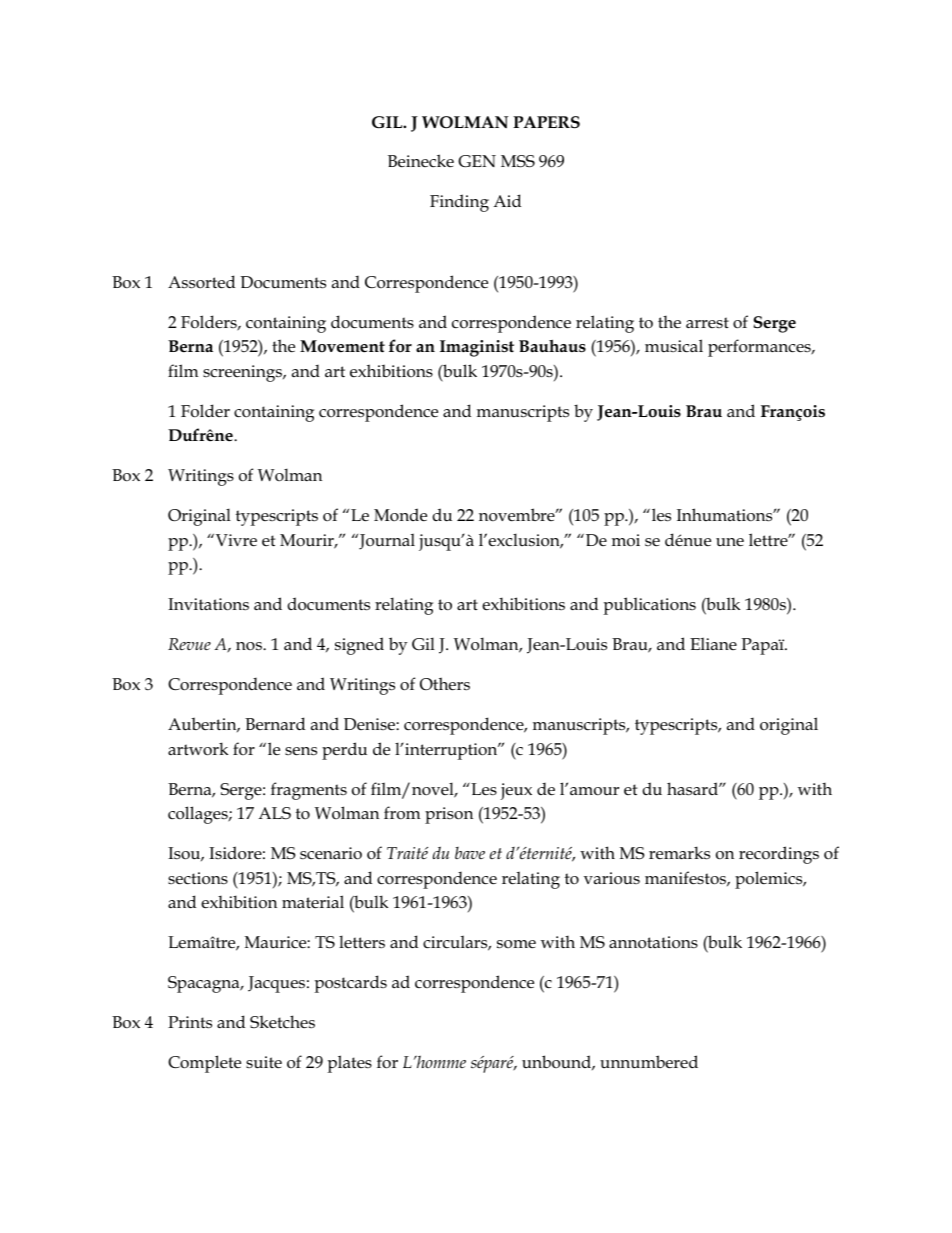 The image size is (952, 1233). I want to click on Assorted, so click(201, 282).
